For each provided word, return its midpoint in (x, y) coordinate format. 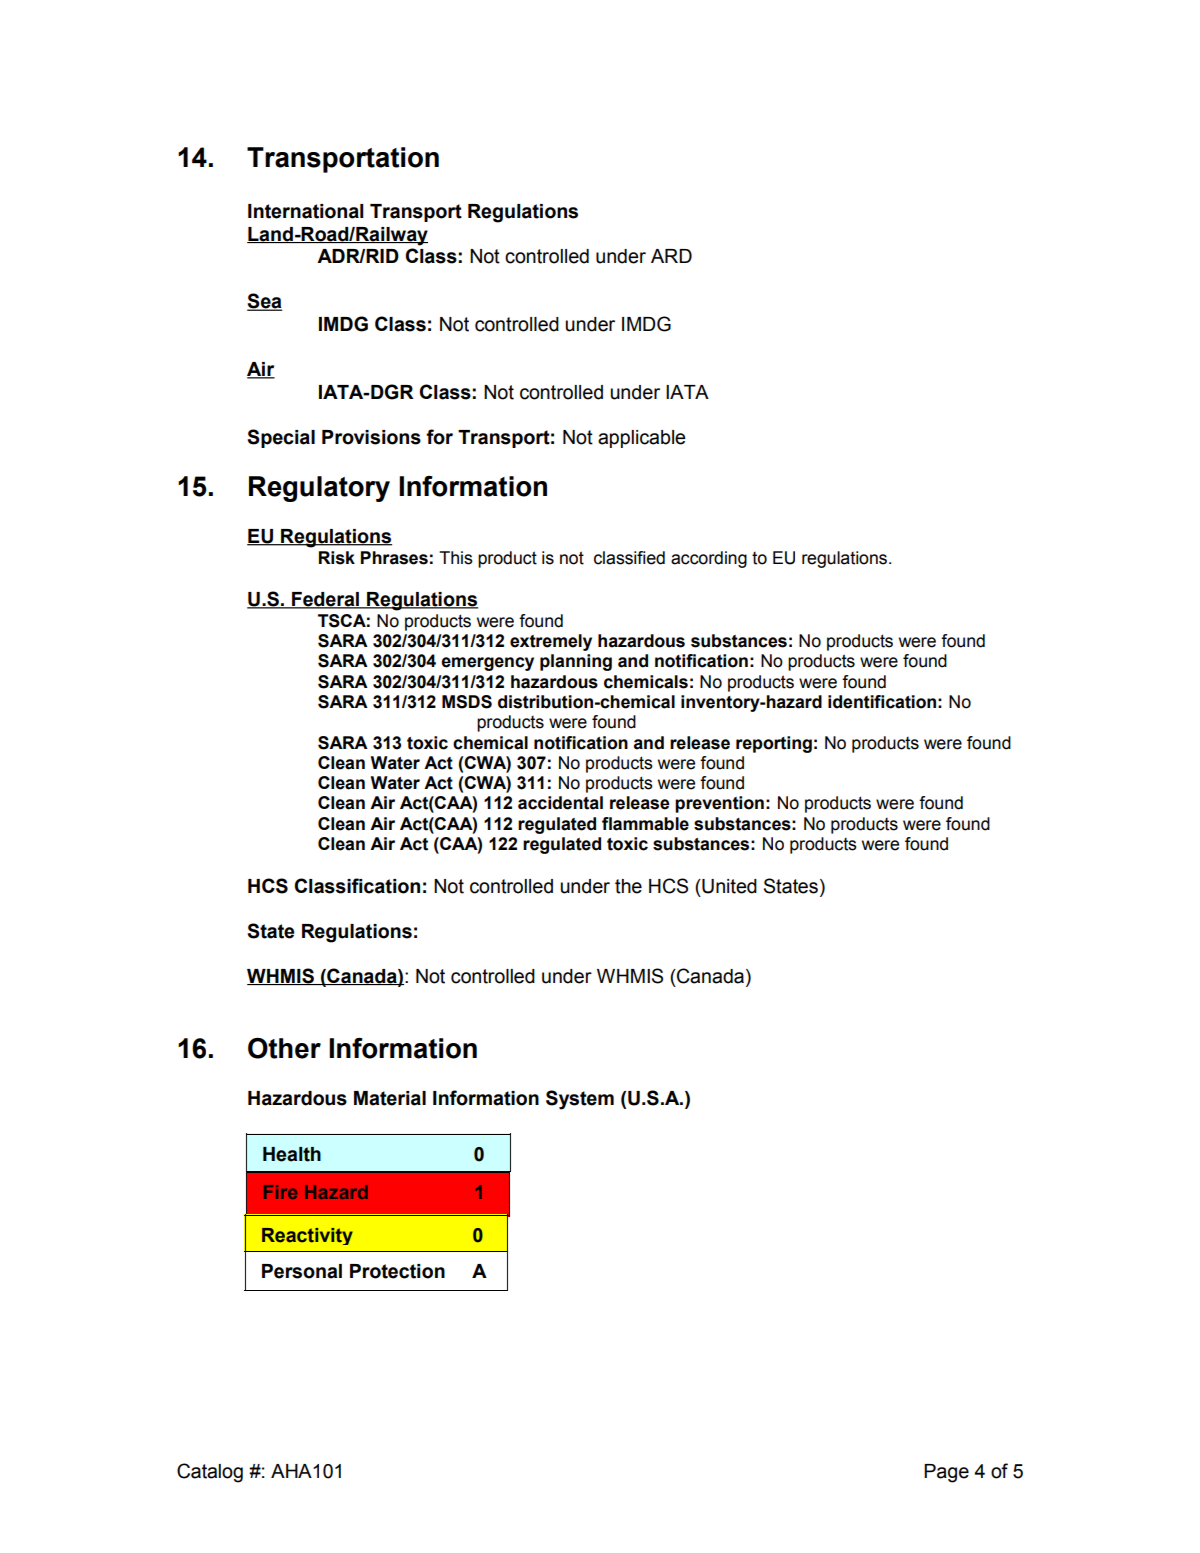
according (709, 559)
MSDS (467, 702)
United (728, 886)
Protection (397, 1271)
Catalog (210, 1473)
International (306, 211)
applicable (642, 439)
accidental (560, 803)
